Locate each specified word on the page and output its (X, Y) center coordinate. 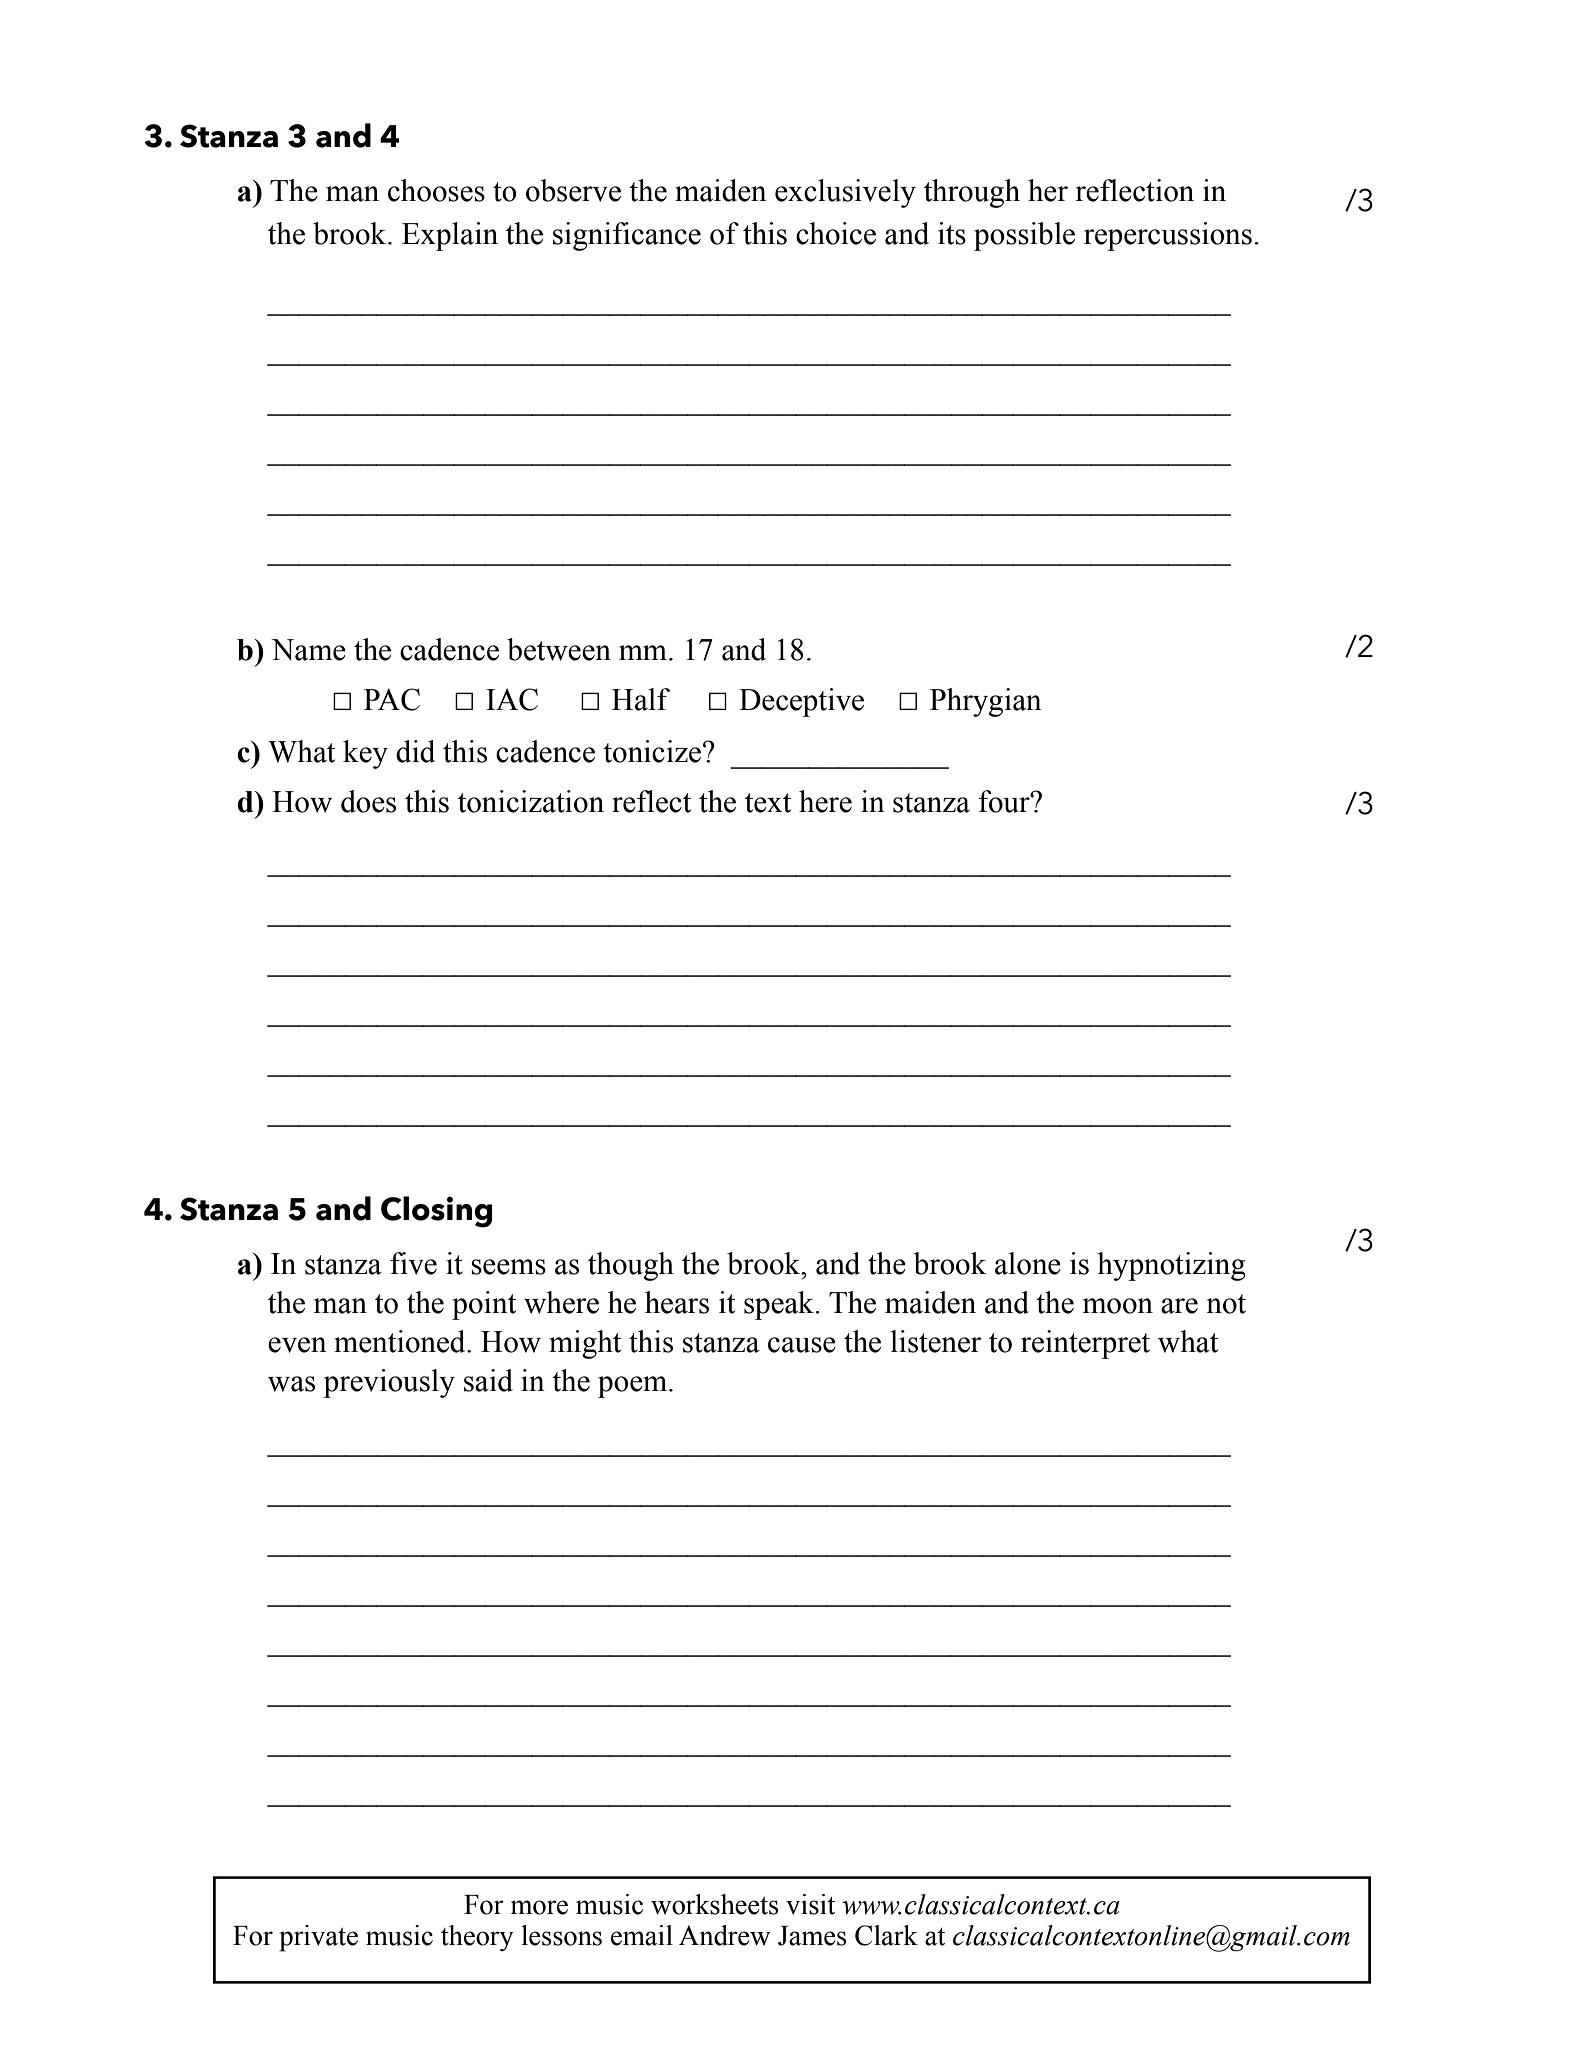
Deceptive (801, 702)
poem (634, 1387)
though (631, 1266)
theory (477, 1938)
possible (1024, 236)
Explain (450, 236)
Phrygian (986, 702)
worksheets (714, 1904)
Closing (436, 1212)
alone (1028, 1263)
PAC (392, 699)
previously (389, 1383)
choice (836, 233)
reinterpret (1085, 1344)
